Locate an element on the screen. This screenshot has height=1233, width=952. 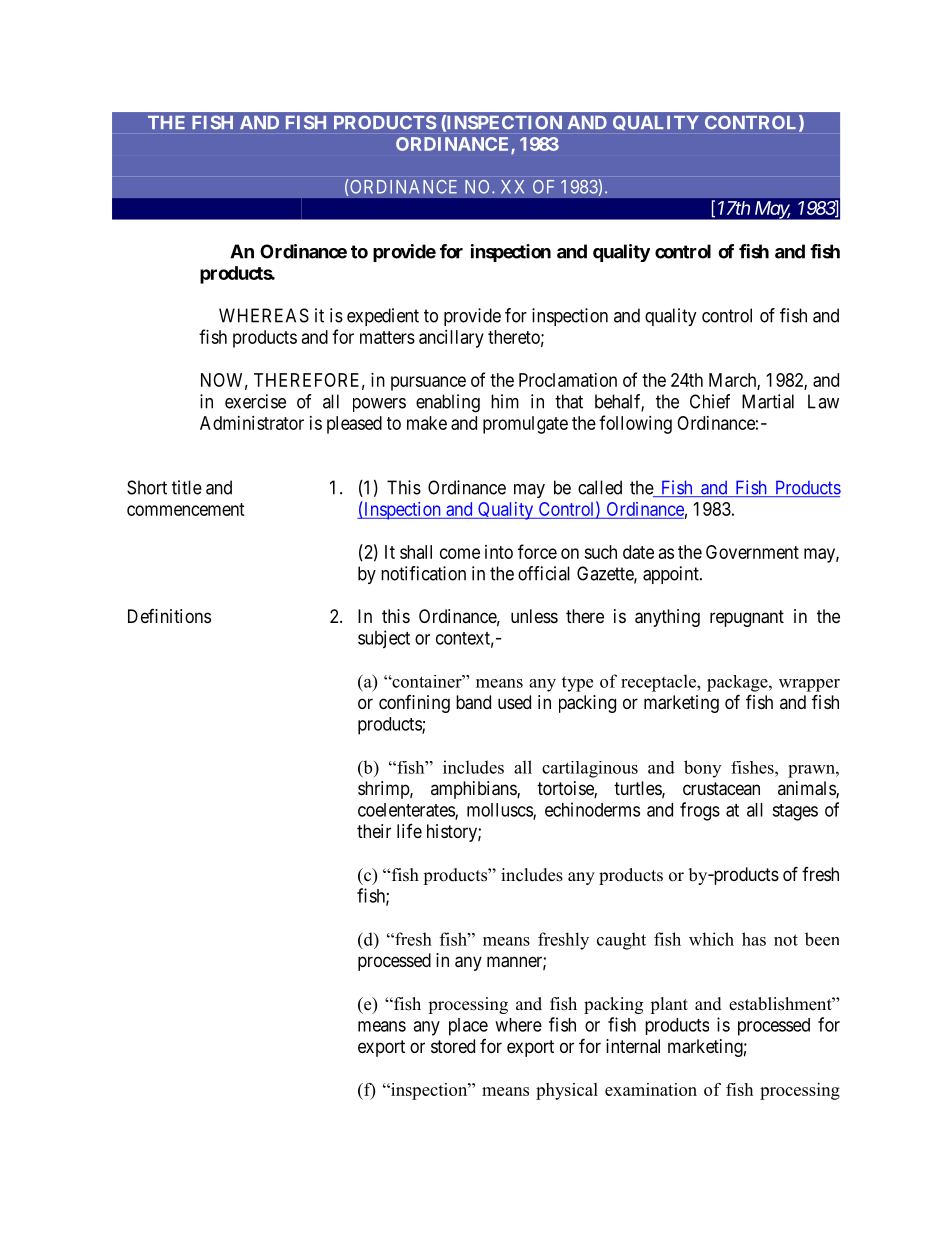
place is located at coordinates (468, 1027).
